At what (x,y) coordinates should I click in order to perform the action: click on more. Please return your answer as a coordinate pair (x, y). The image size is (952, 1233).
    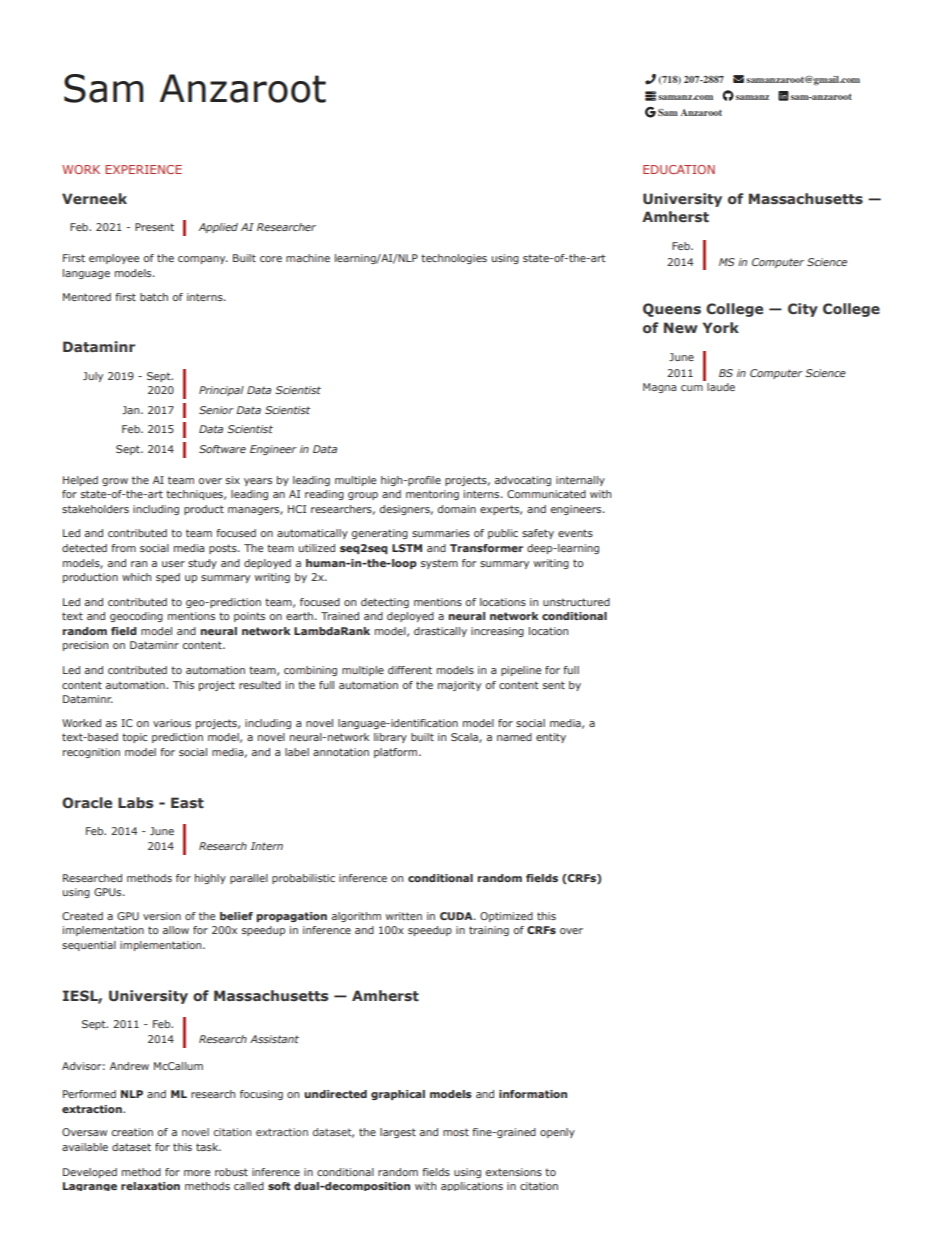
    Looking at the image, I should click on (197, 1173).
